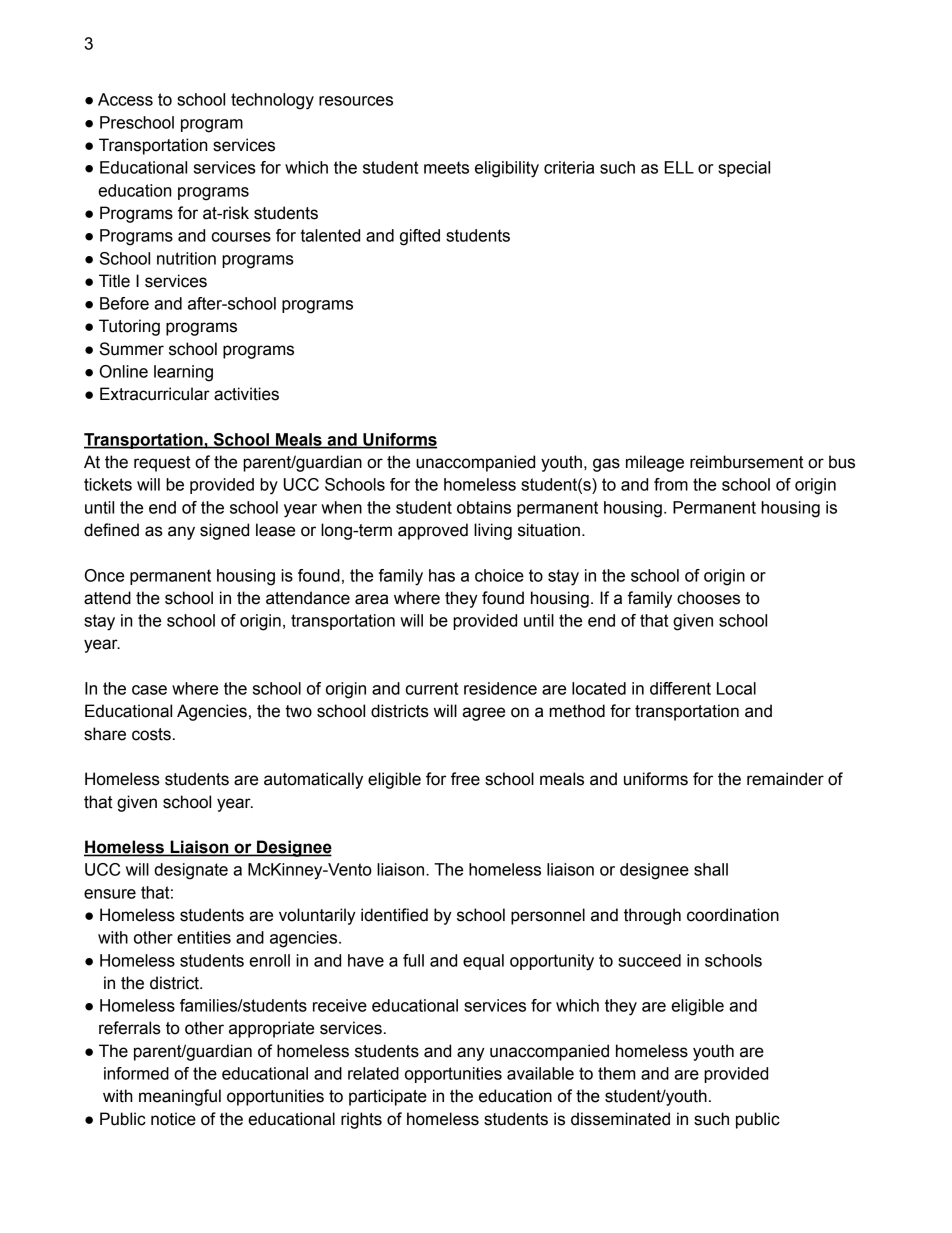 The image size is (952, 1233). What do you see at coordinates (180, 1097) in the screenshot?
I see `meaningful` at bounding box center [180, 1097].
